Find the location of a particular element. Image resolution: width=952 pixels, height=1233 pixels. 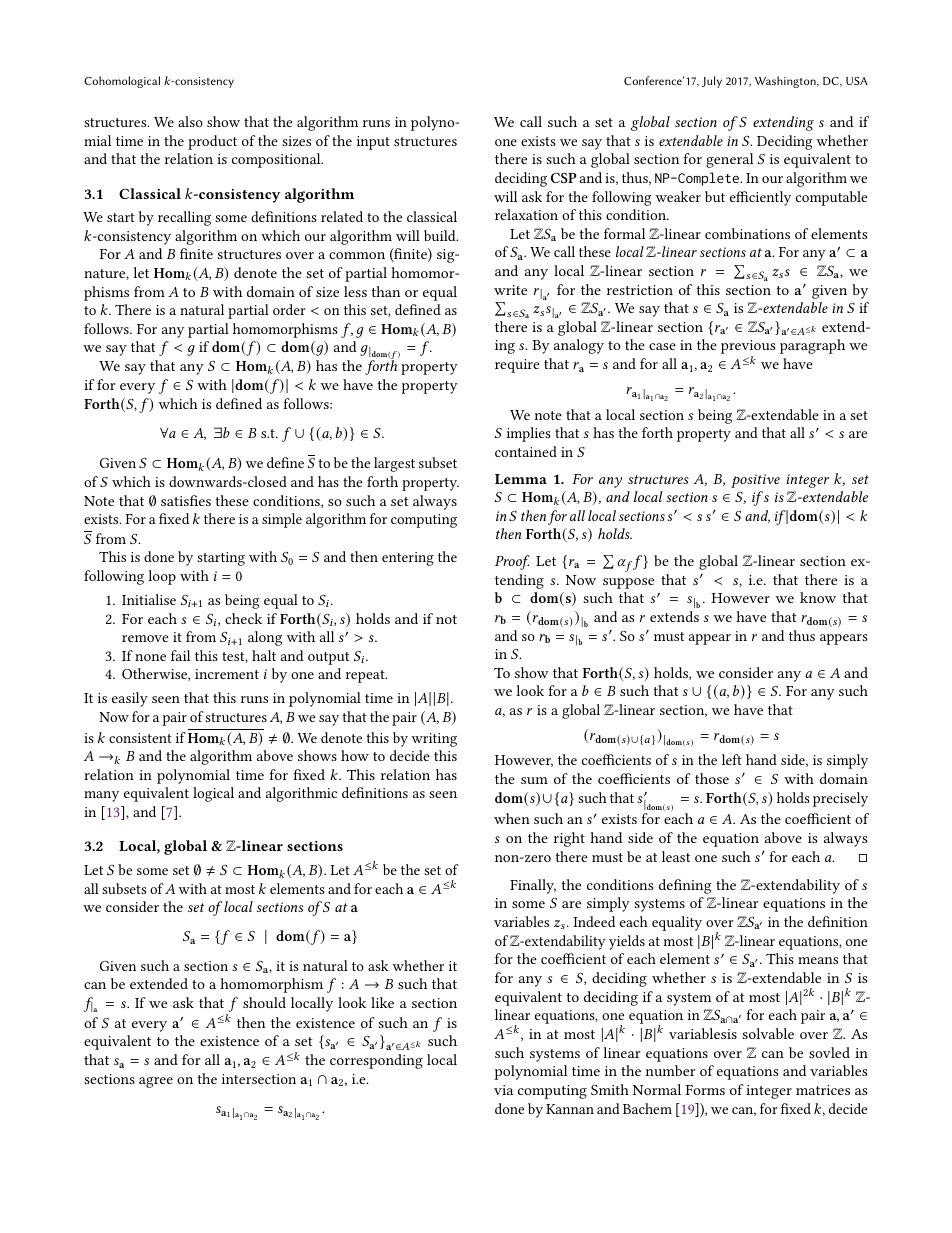

input is located at coordinates (373, 143).
